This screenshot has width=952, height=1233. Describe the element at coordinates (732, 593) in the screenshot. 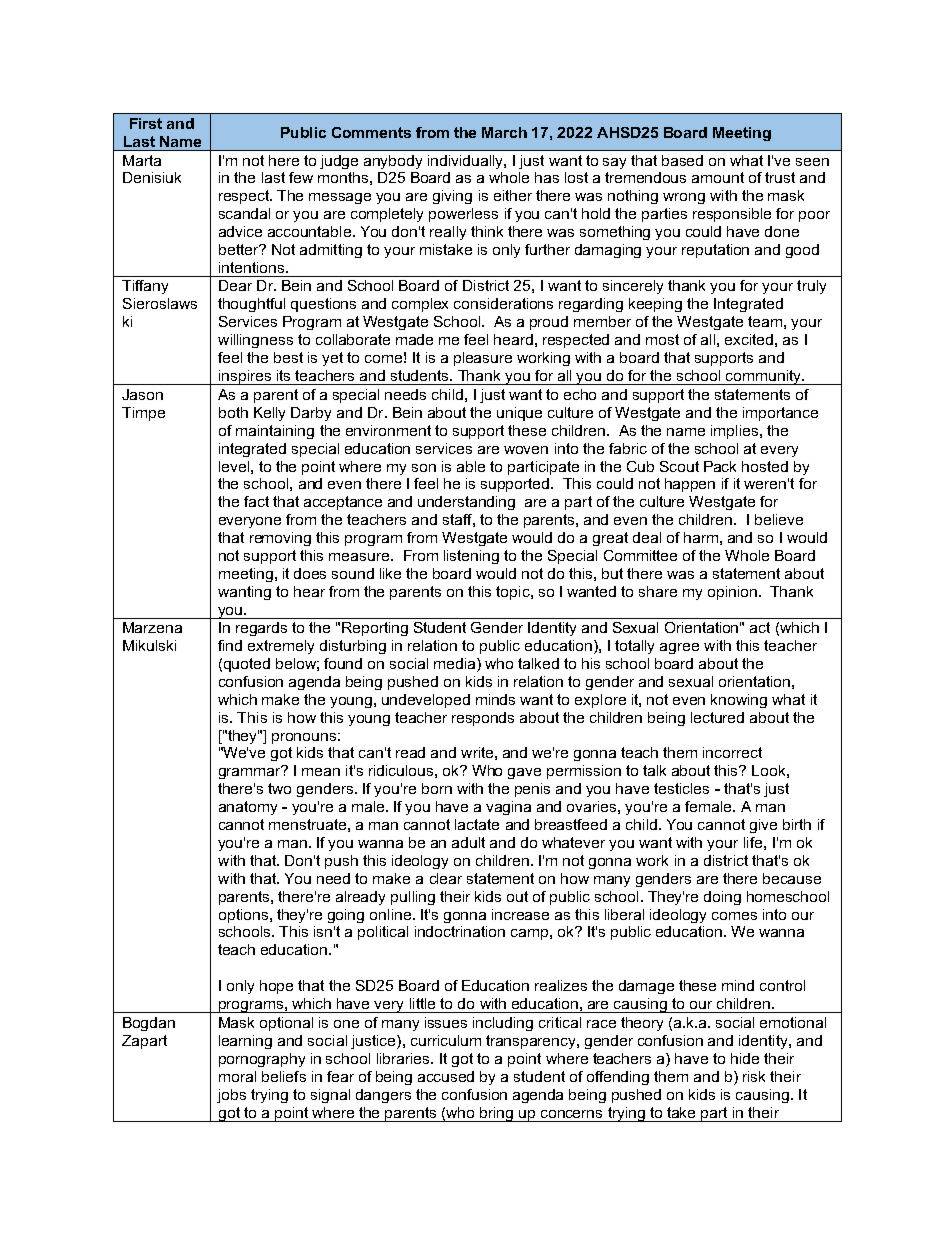

I see `opinion` at that location.
